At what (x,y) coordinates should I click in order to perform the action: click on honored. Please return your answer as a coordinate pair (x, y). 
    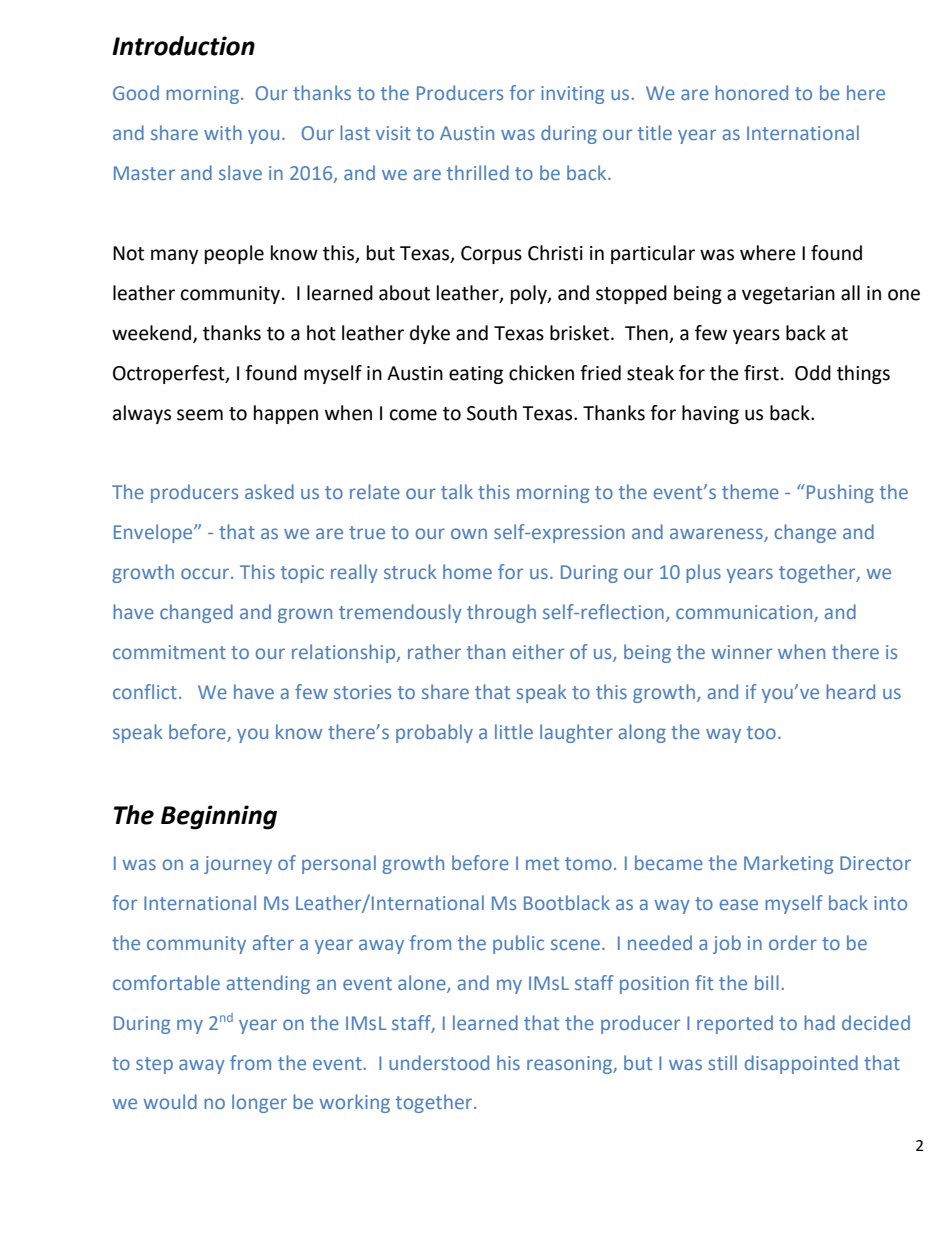
    Looking at the image, I should click on (751, 92).
